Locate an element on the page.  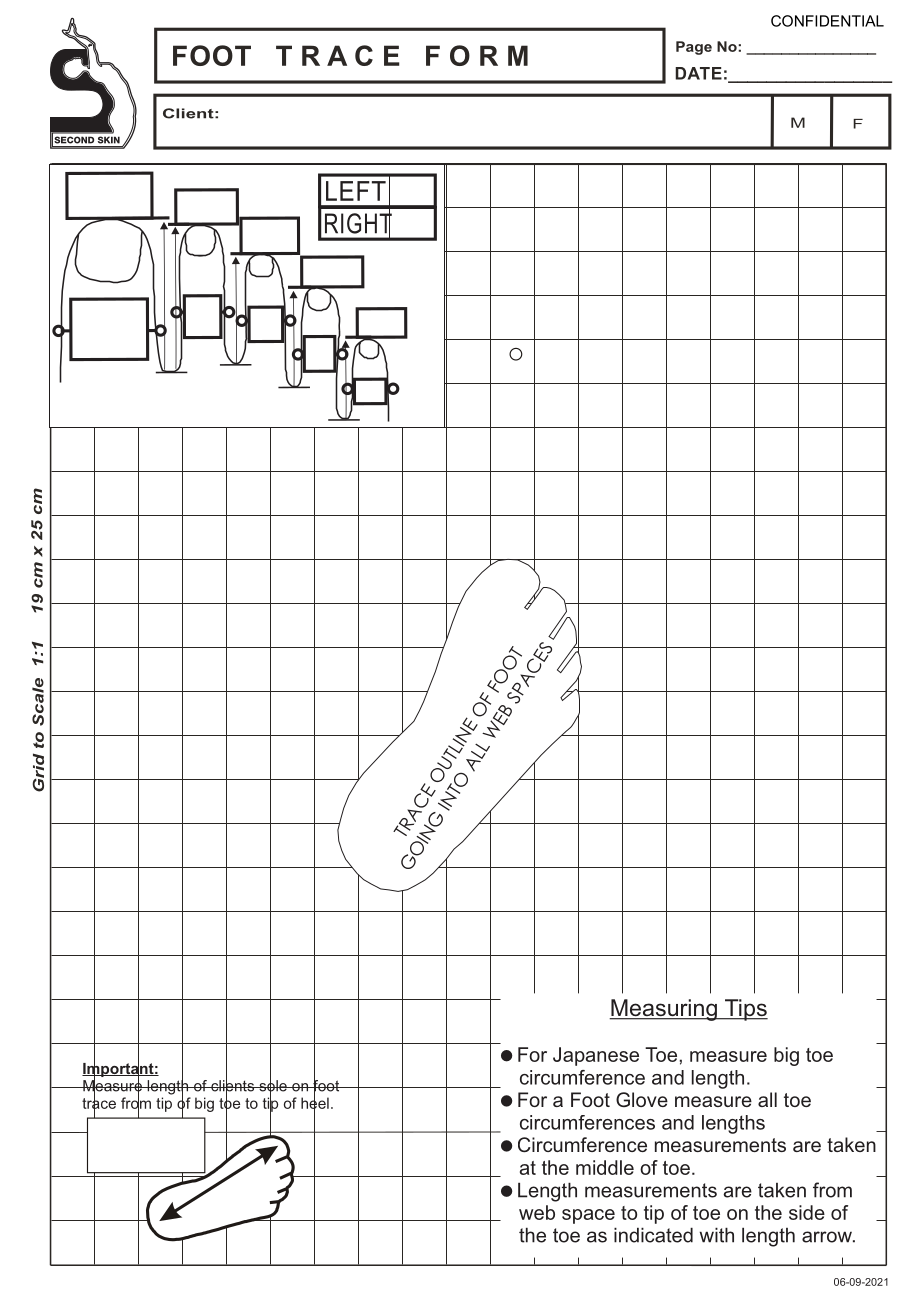
Tips is located at coordinates (745, 1010).
